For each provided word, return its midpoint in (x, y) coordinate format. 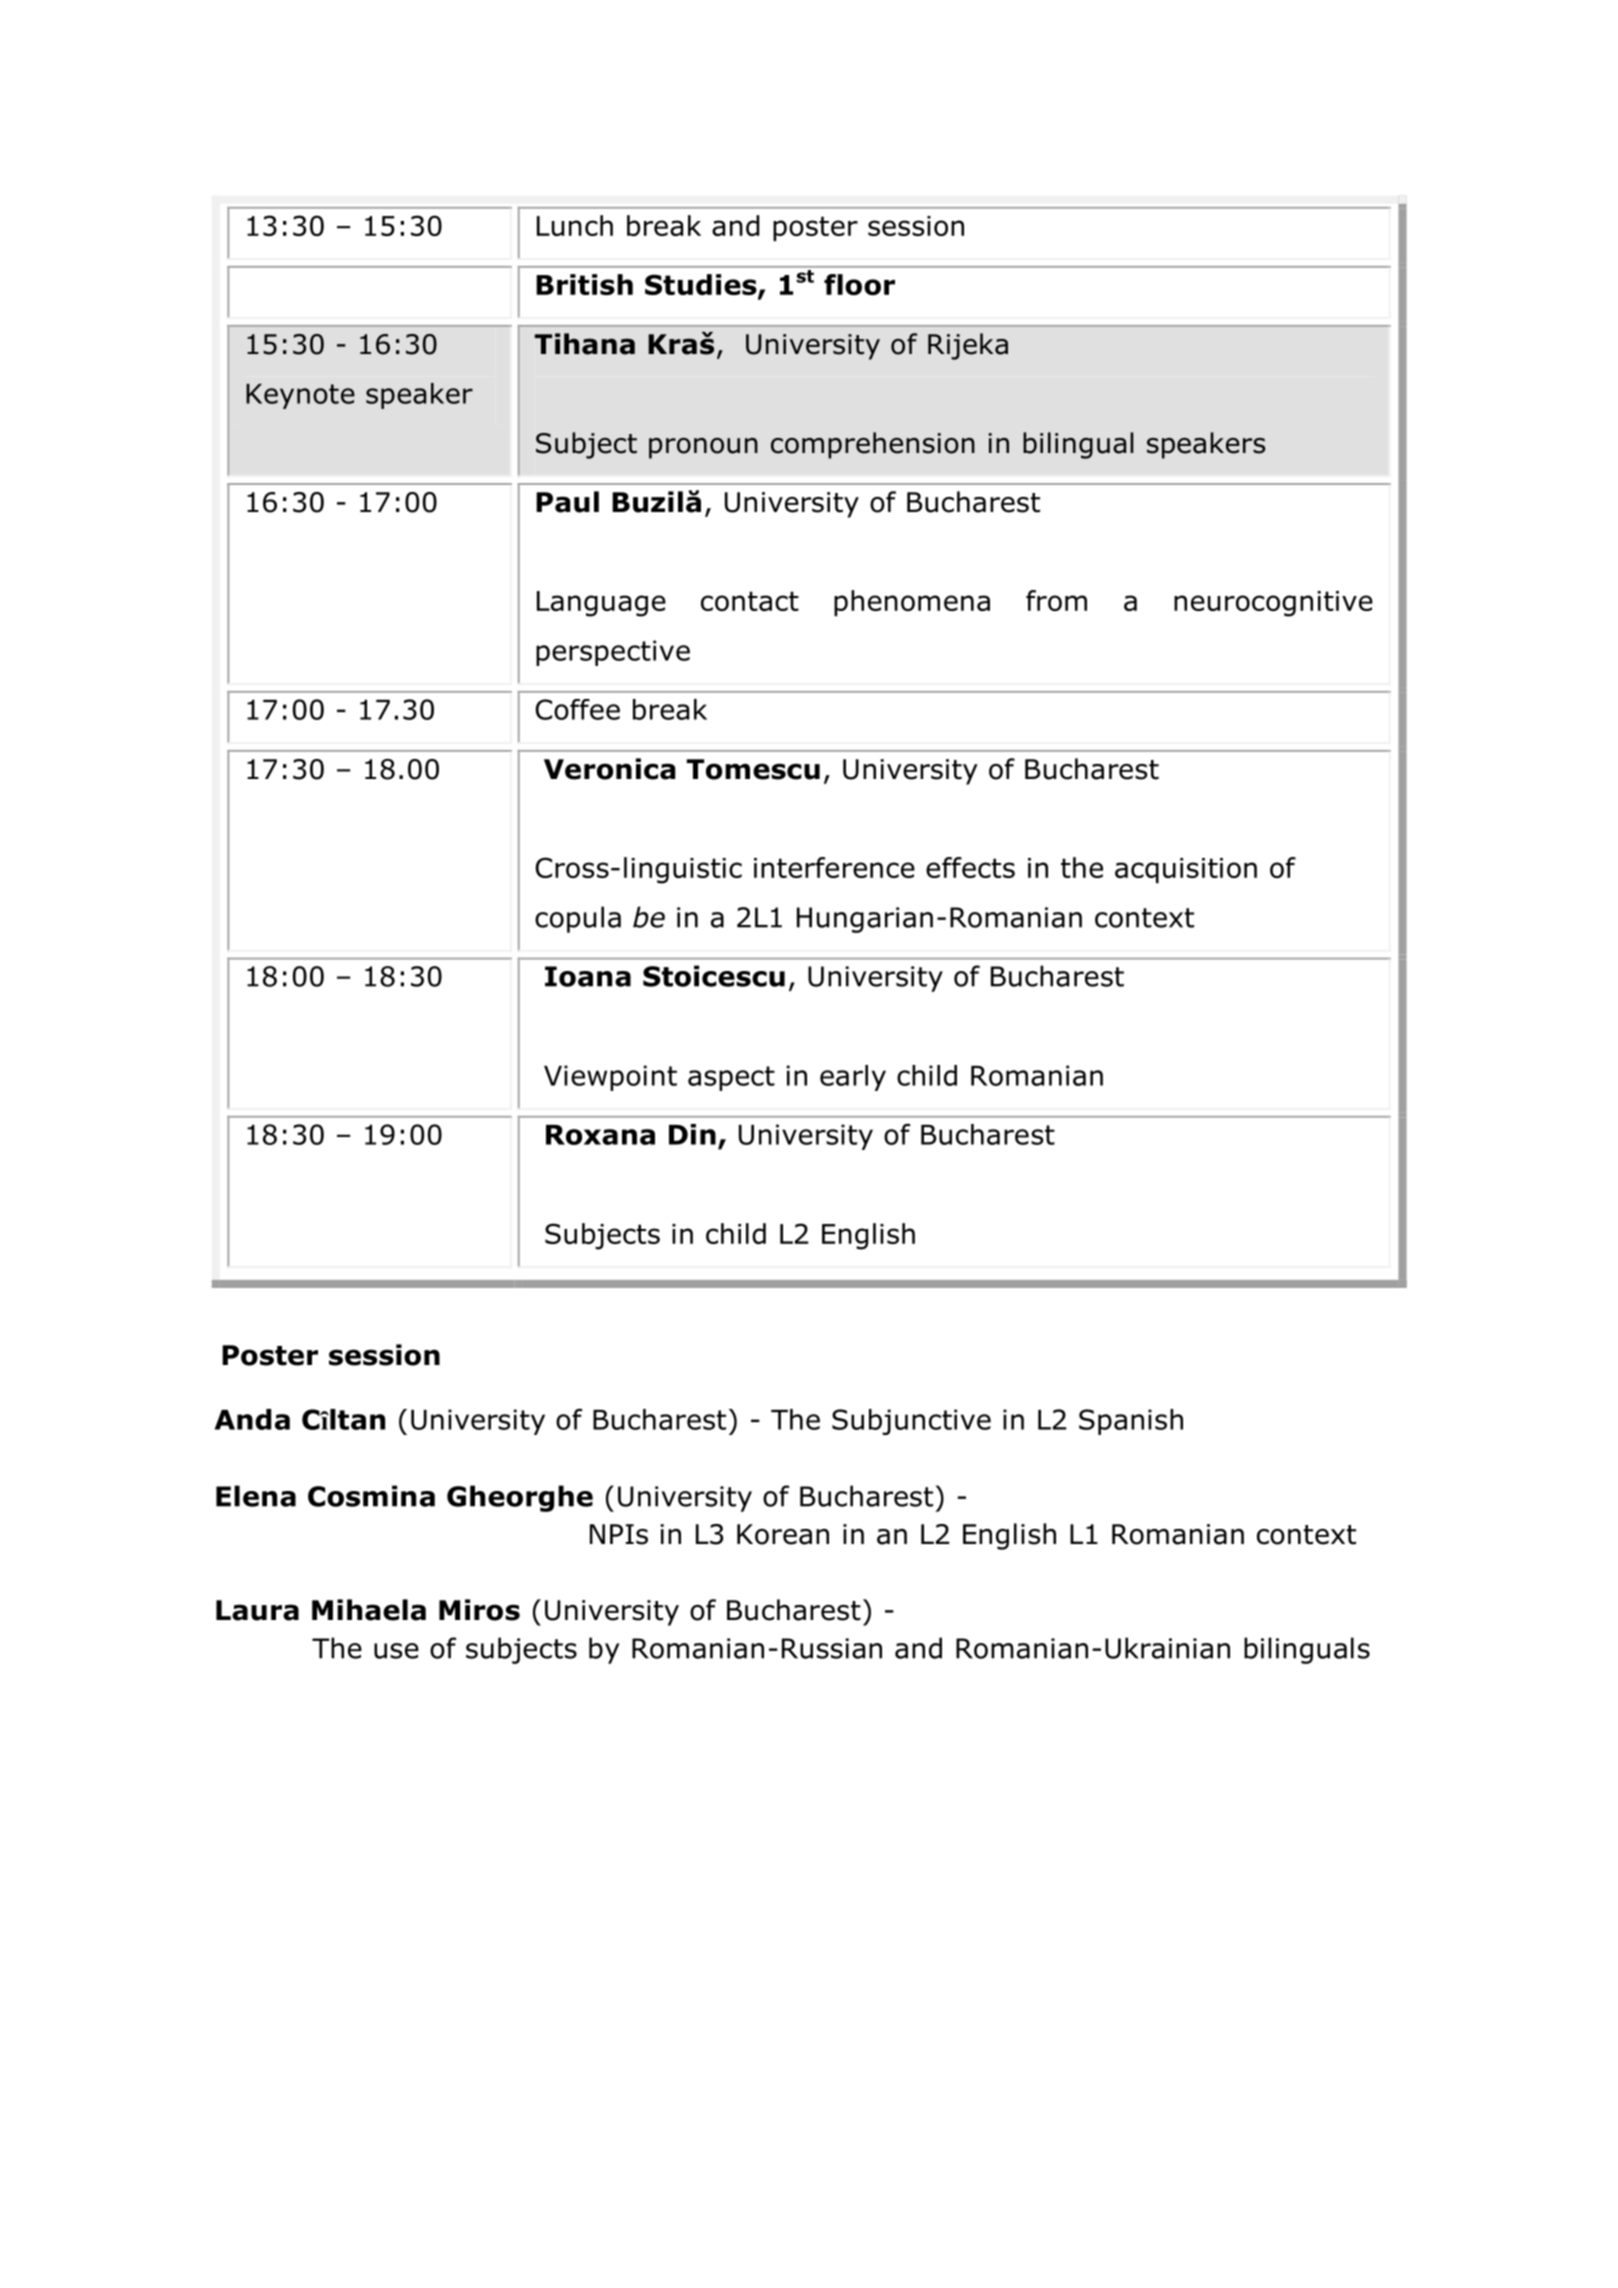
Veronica (610, 769)
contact (750, 601)
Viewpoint (610, 1078)
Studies (702, 286)
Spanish (1131, 1422)
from (1056, 600)
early (853, 1078)
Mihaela (369, 1610)
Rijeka (968, 346)
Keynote (300, 396)
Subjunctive (911, 1422)
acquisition (1186, 870)
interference (834, 867)
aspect (731, 1078)
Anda (252, 1419)
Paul (567, 502)
